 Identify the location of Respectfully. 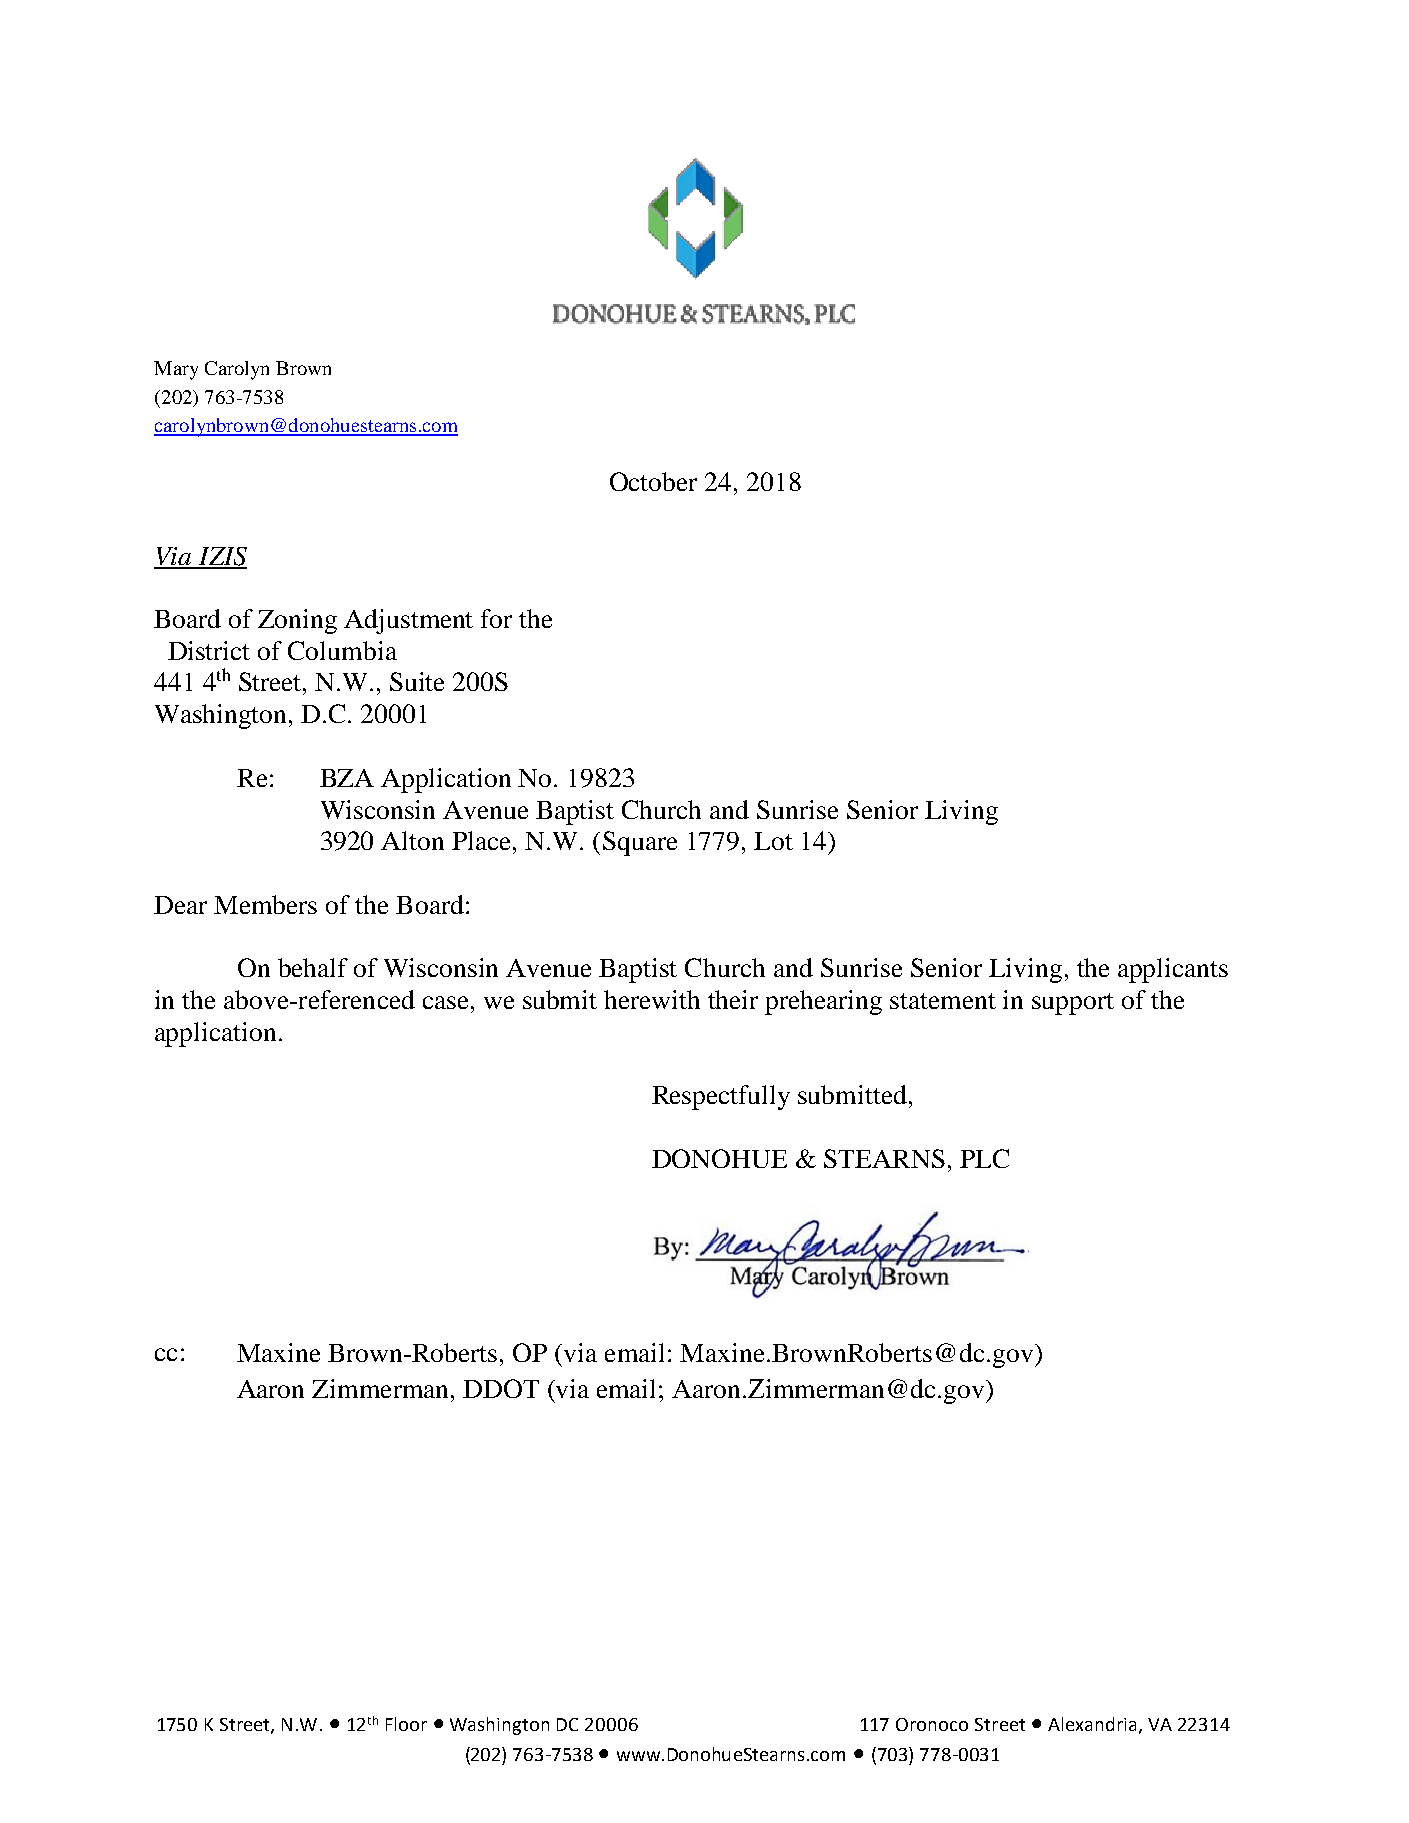
(721, 1097).
